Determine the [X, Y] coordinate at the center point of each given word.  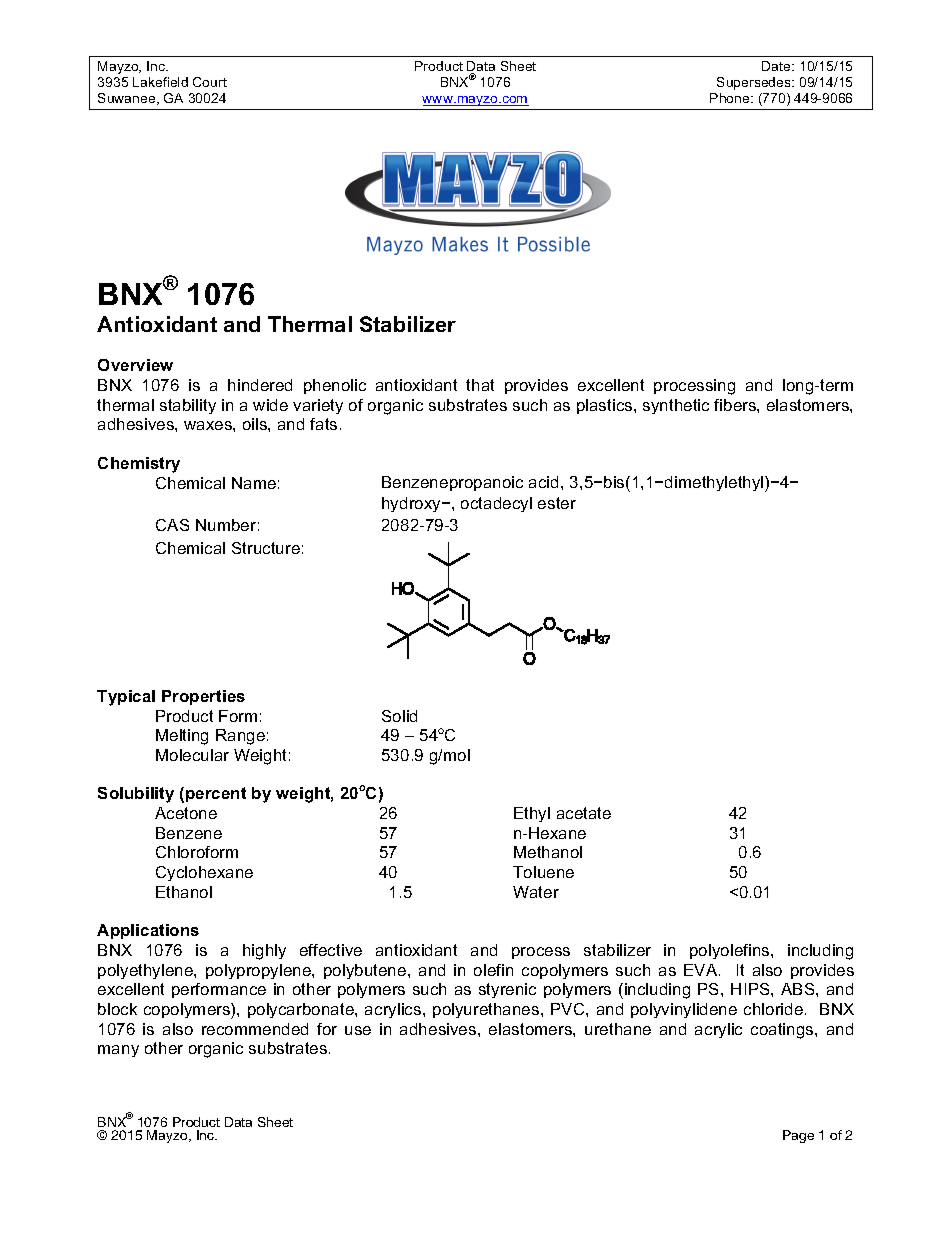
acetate [584, 813]
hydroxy [413, 504]
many [118, 1051]
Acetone [186, 813]
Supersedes [755, 83]
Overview [135, 365]
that [480, 385]
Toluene [543, 872]
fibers [736, 405]
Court [210, 82]
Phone [731, 98]
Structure [266, 548]
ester [557, 503]
